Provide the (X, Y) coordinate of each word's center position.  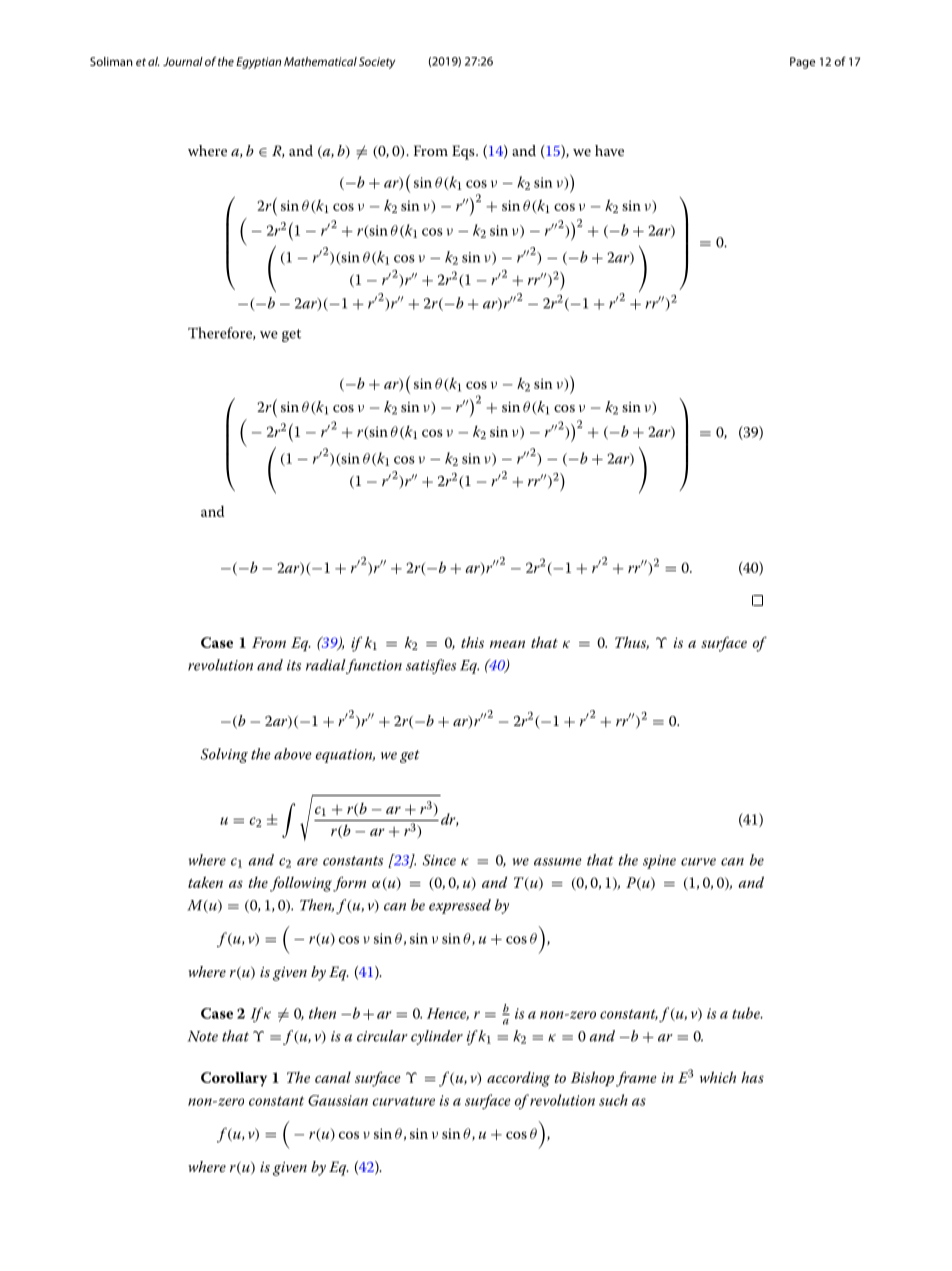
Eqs (464, 152)
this (472, 642)
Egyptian (258, 63)
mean (507, 644)
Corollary (234, 1079)
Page (802, 63)
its (294, 665)
